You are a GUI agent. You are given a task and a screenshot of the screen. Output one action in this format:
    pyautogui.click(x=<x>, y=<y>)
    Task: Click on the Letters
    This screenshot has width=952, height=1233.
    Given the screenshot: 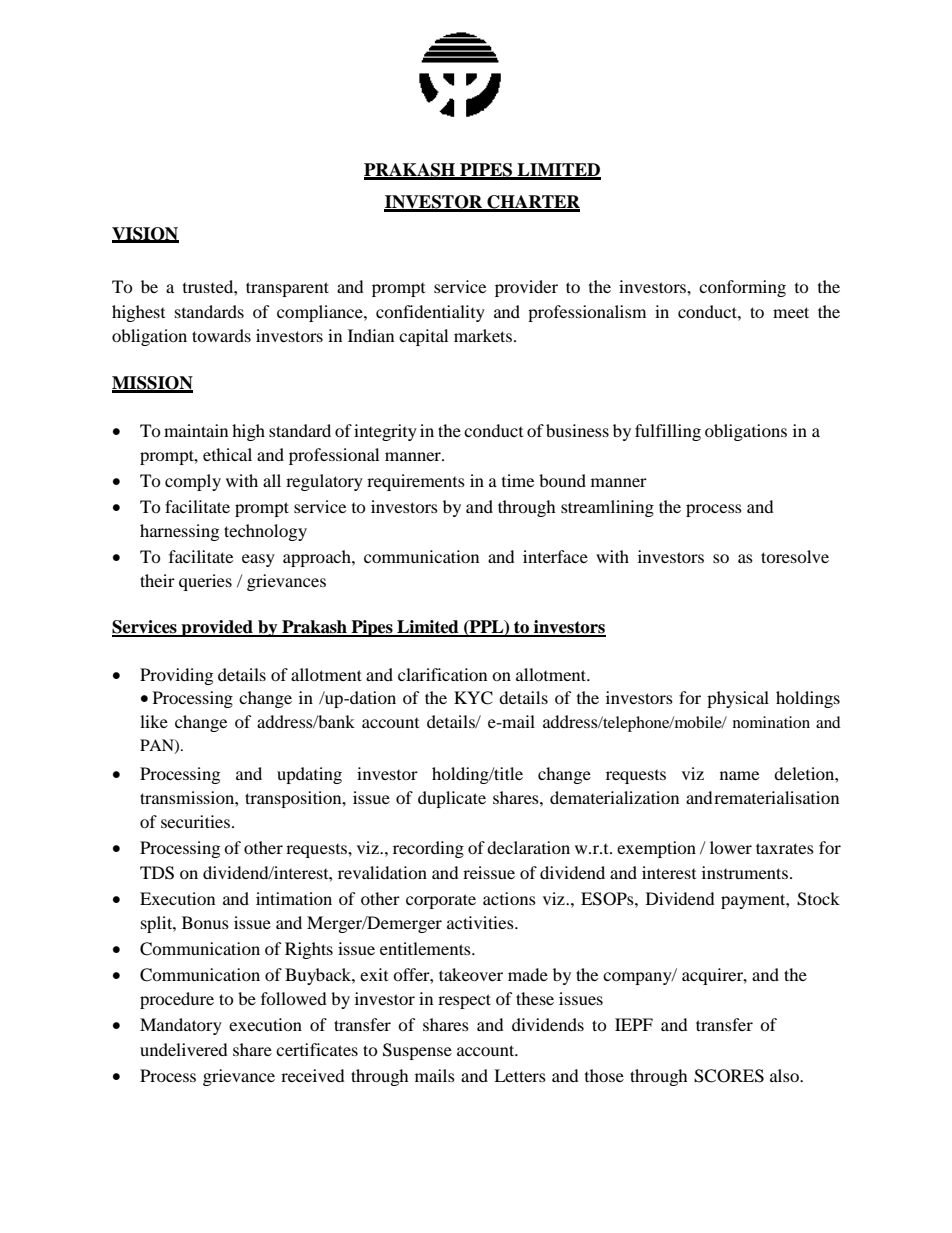 What is the action you would take?
    pyautogui.click(x=520, y=1075)
